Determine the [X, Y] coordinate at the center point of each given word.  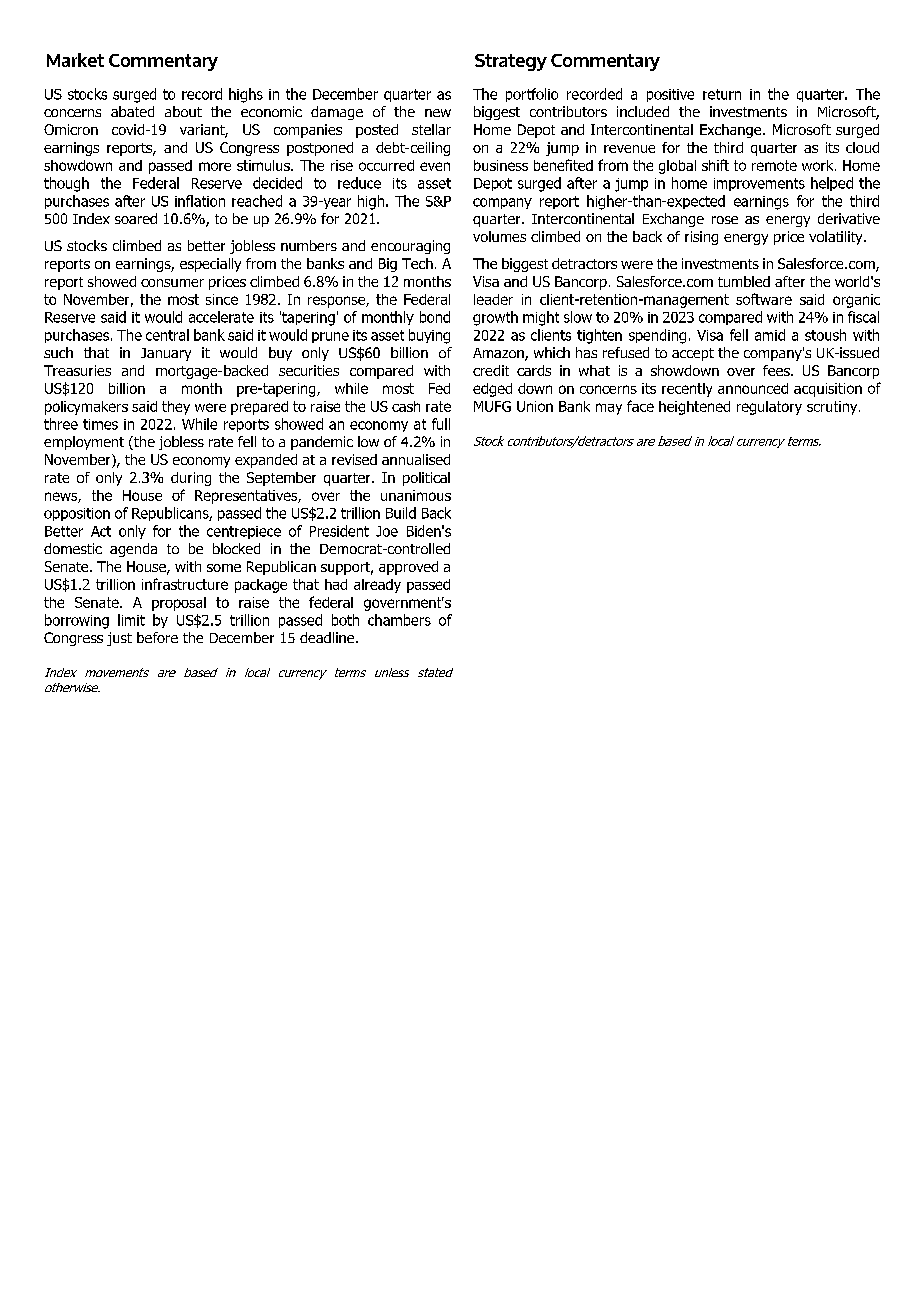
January [166, 354]
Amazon [499, 354]
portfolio [532, 95]
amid [770, 335]
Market [75, 60]
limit [131, 620]
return [722, 94]
